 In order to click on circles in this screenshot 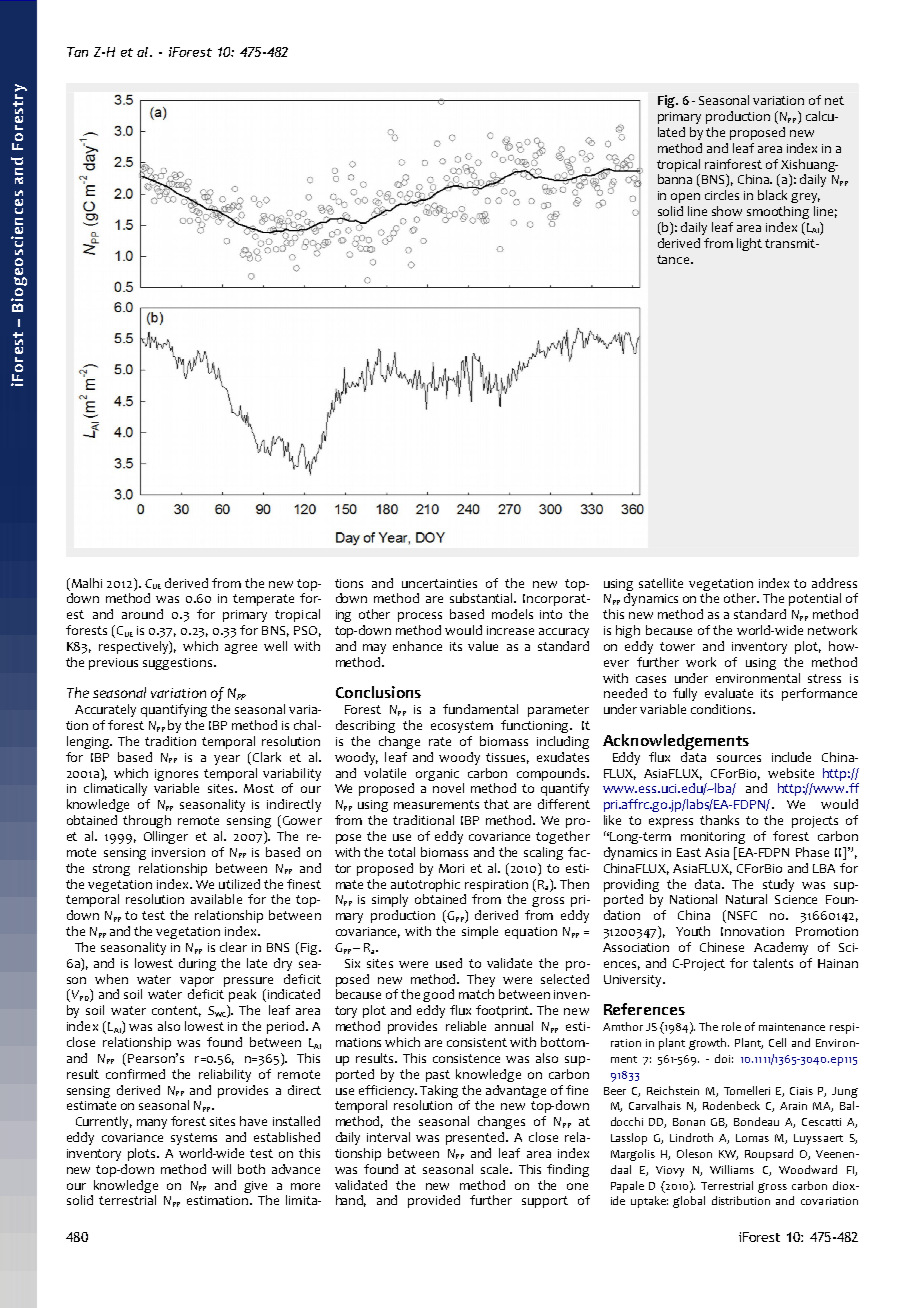, I will do `click(722, 195)`.
